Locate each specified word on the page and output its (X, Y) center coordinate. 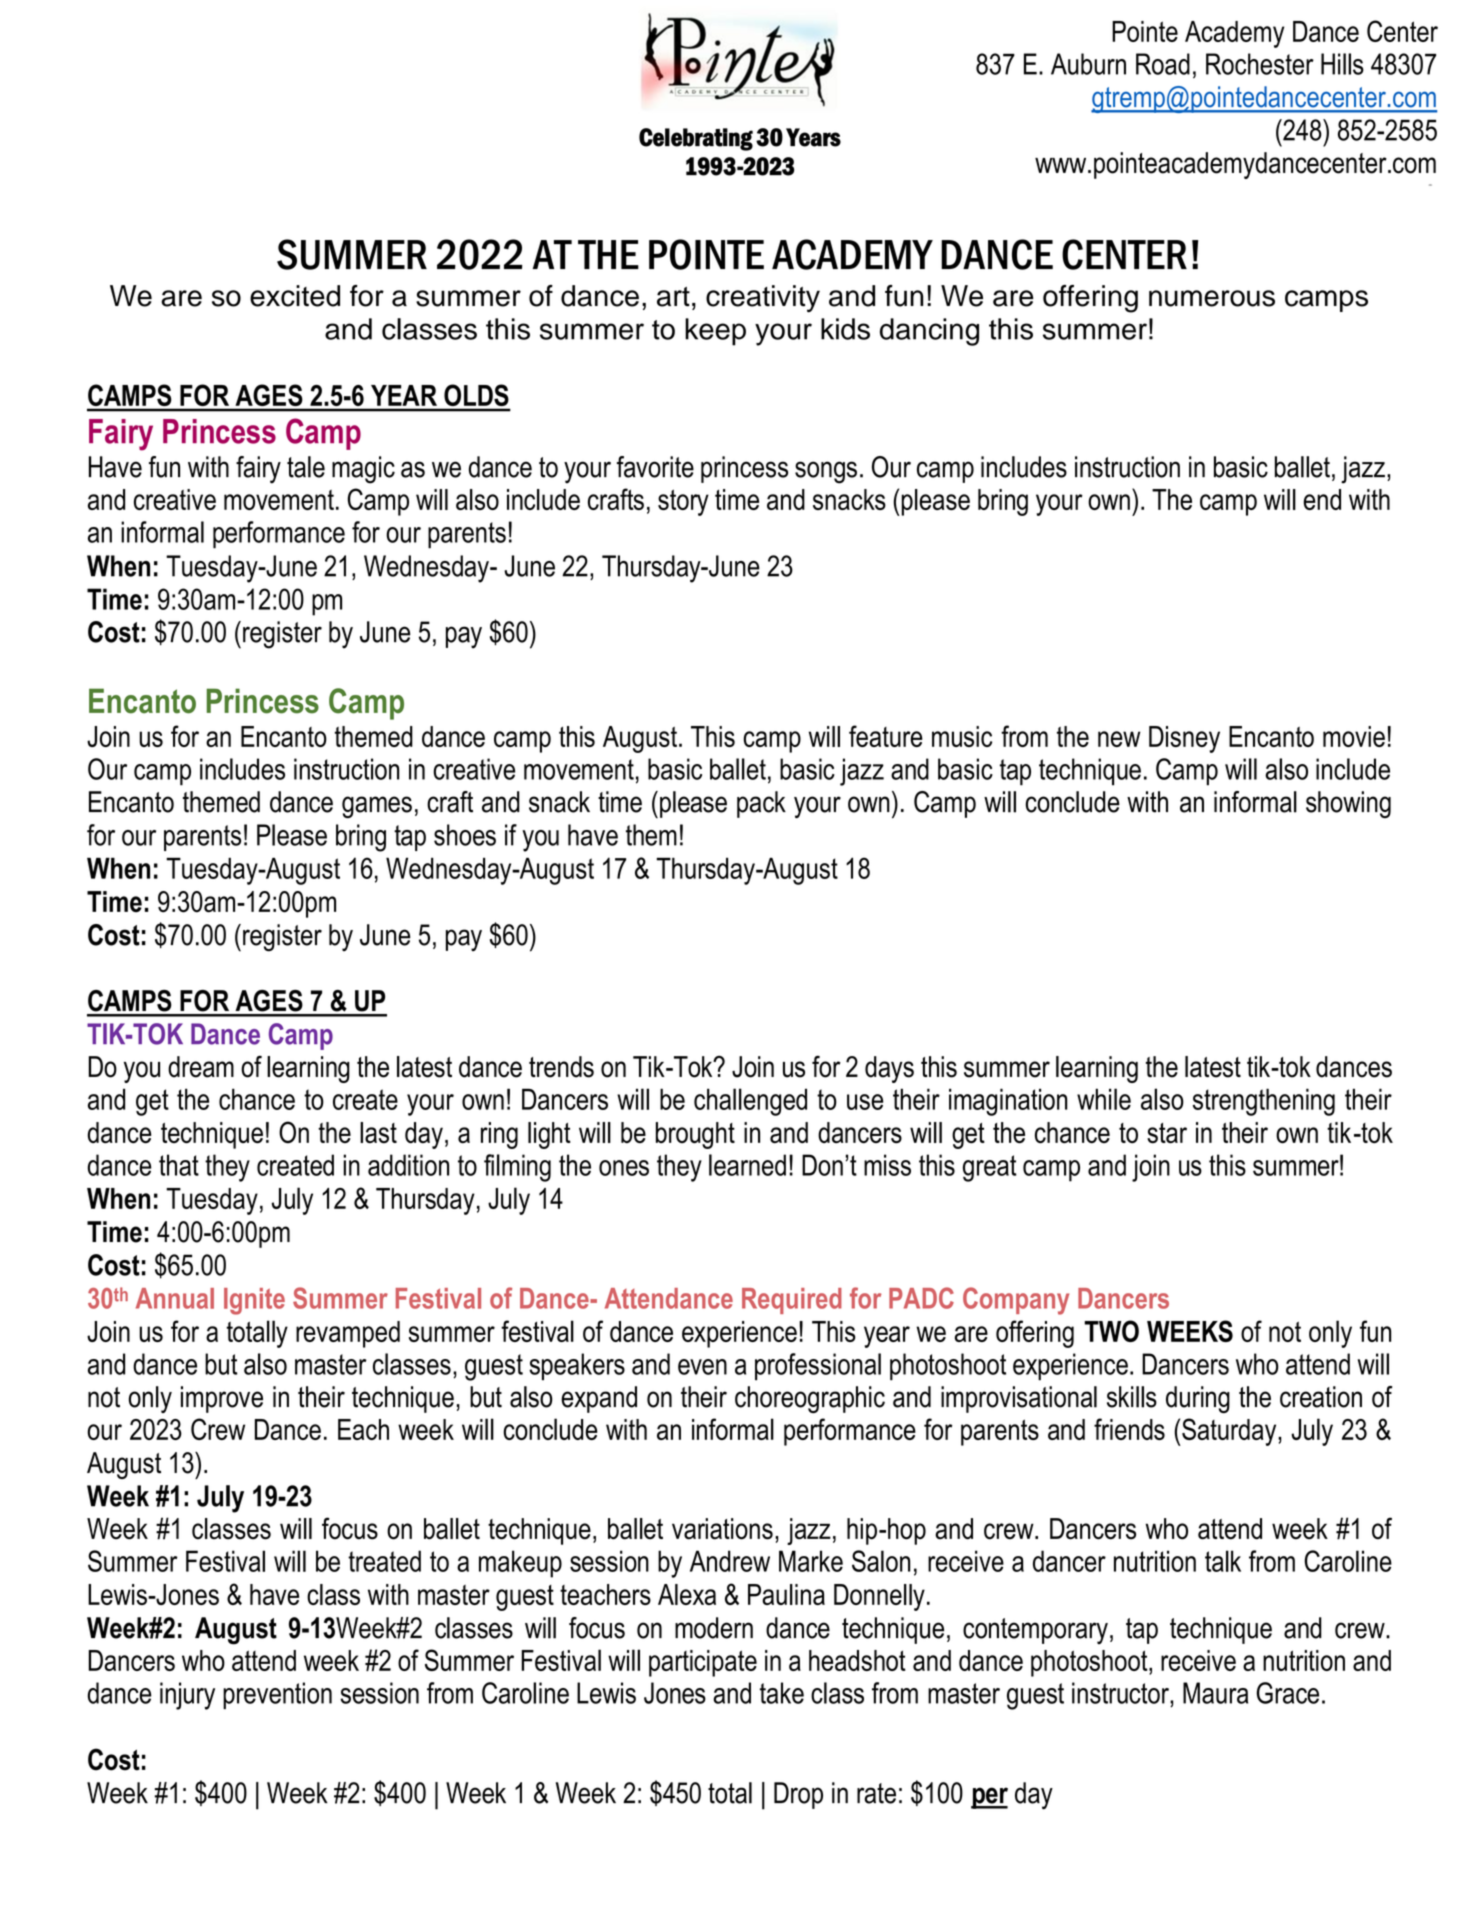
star (1167, 1133)
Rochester (1260, 64)
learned (747, 1165)
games (377, 807)
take (782, 1693)
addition (408, 1165)
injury (187, 1696)
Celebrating (696, 139)
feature (886, 736)
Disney (1184, 739)
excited (295, 296)
